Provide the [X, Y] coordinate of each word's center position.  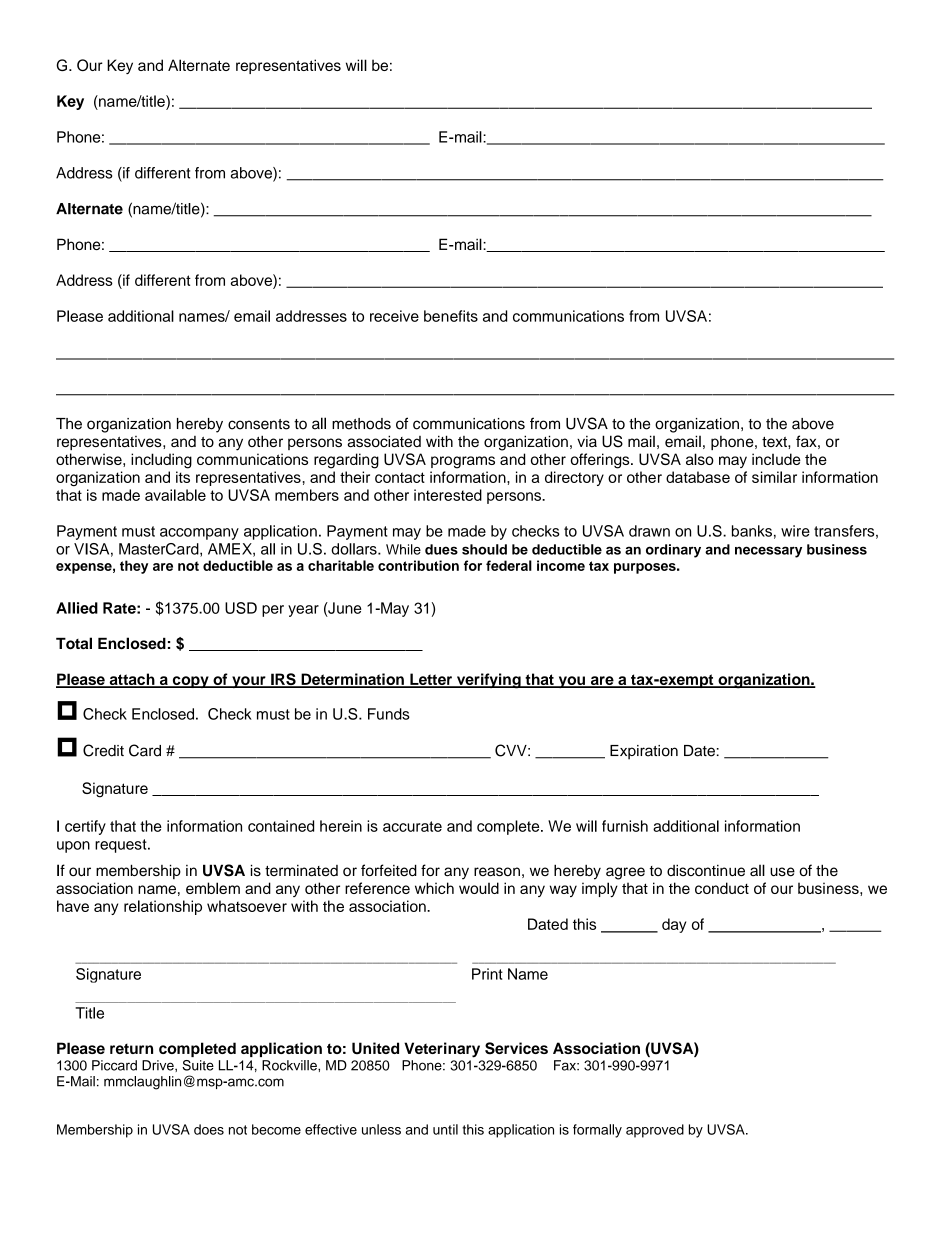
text [775, 442]
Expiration [644, 752]
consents [259, 424]
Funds [389, 714]
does [209, 1129]
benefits [451, 316]
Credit [103, 750]
